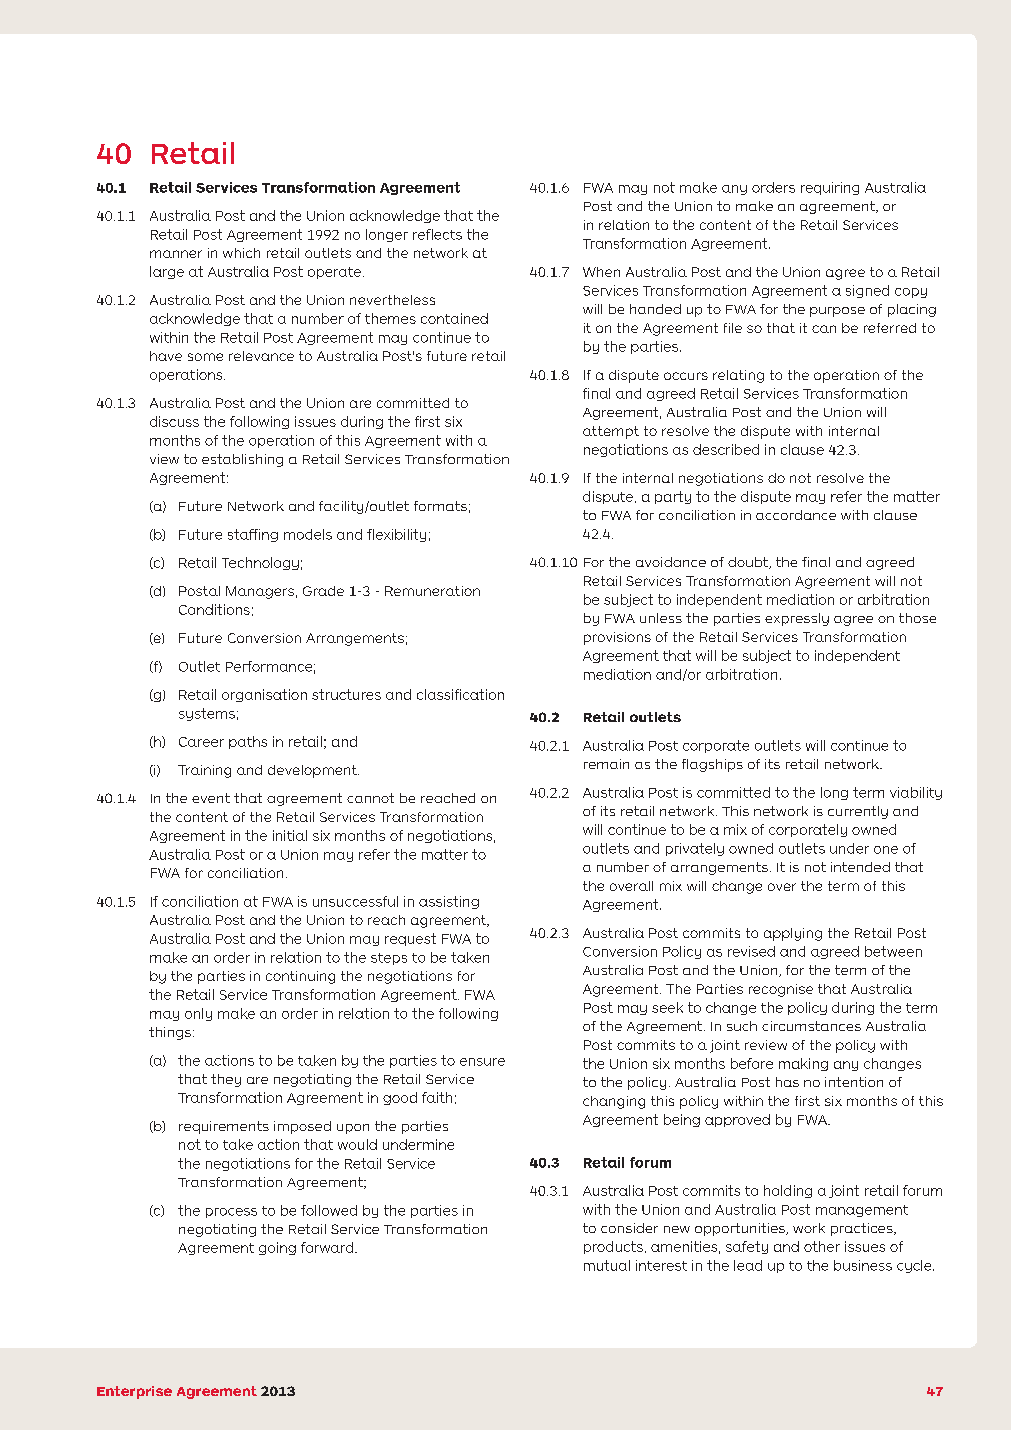  Describe the element at coordinates (134, 1392) in the document. I see `Enterprise` at that location.
